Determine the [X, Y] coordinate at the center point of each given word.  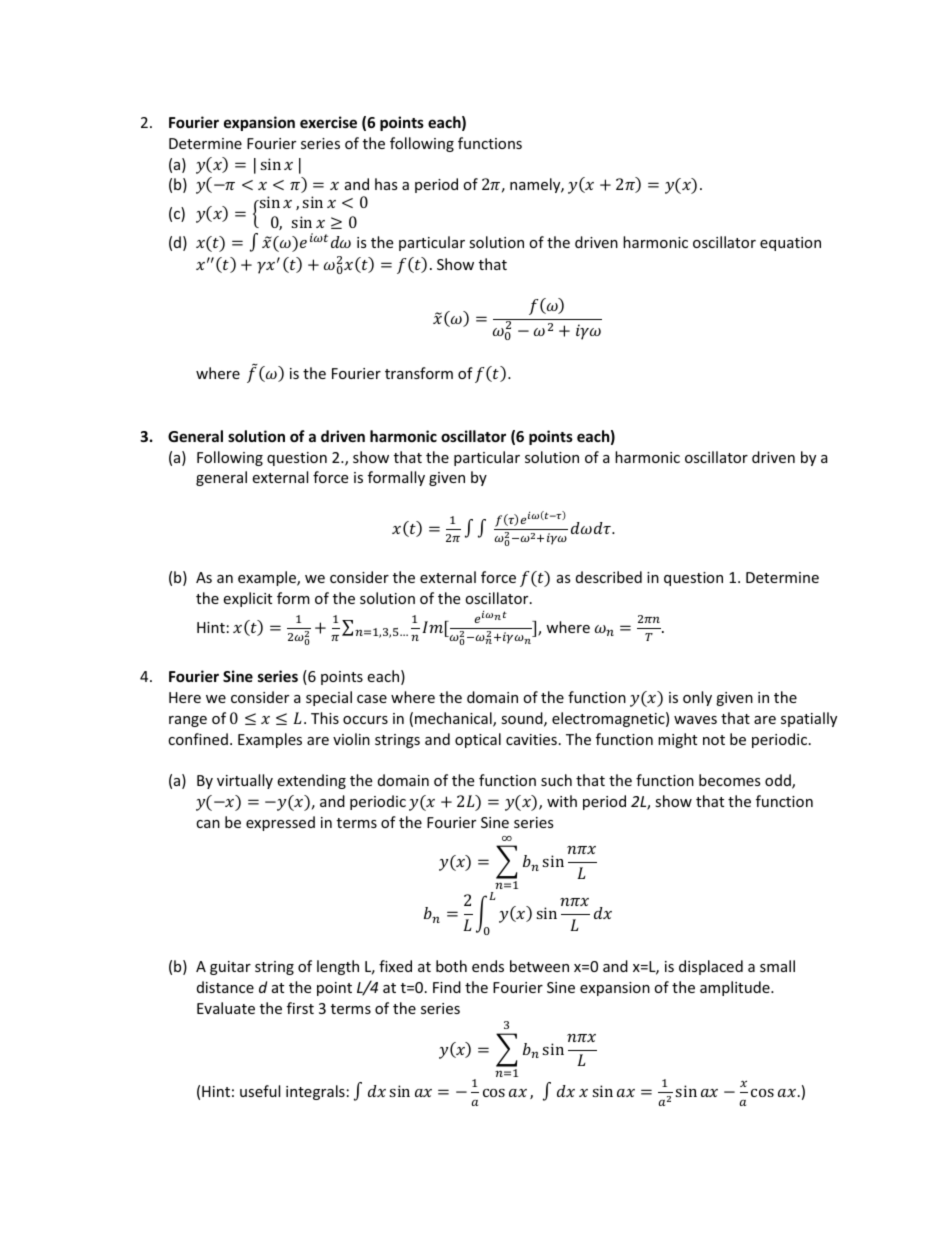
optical [478, 740]
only [697, 698]
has [386, 184]
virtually [245, 781]
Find [447, 987]
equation [790, 244]
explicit [247, 599]
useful [260, 1091]
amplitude [736, 988]
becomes [730, 780]
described [609, 577]
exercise [328, 122]
